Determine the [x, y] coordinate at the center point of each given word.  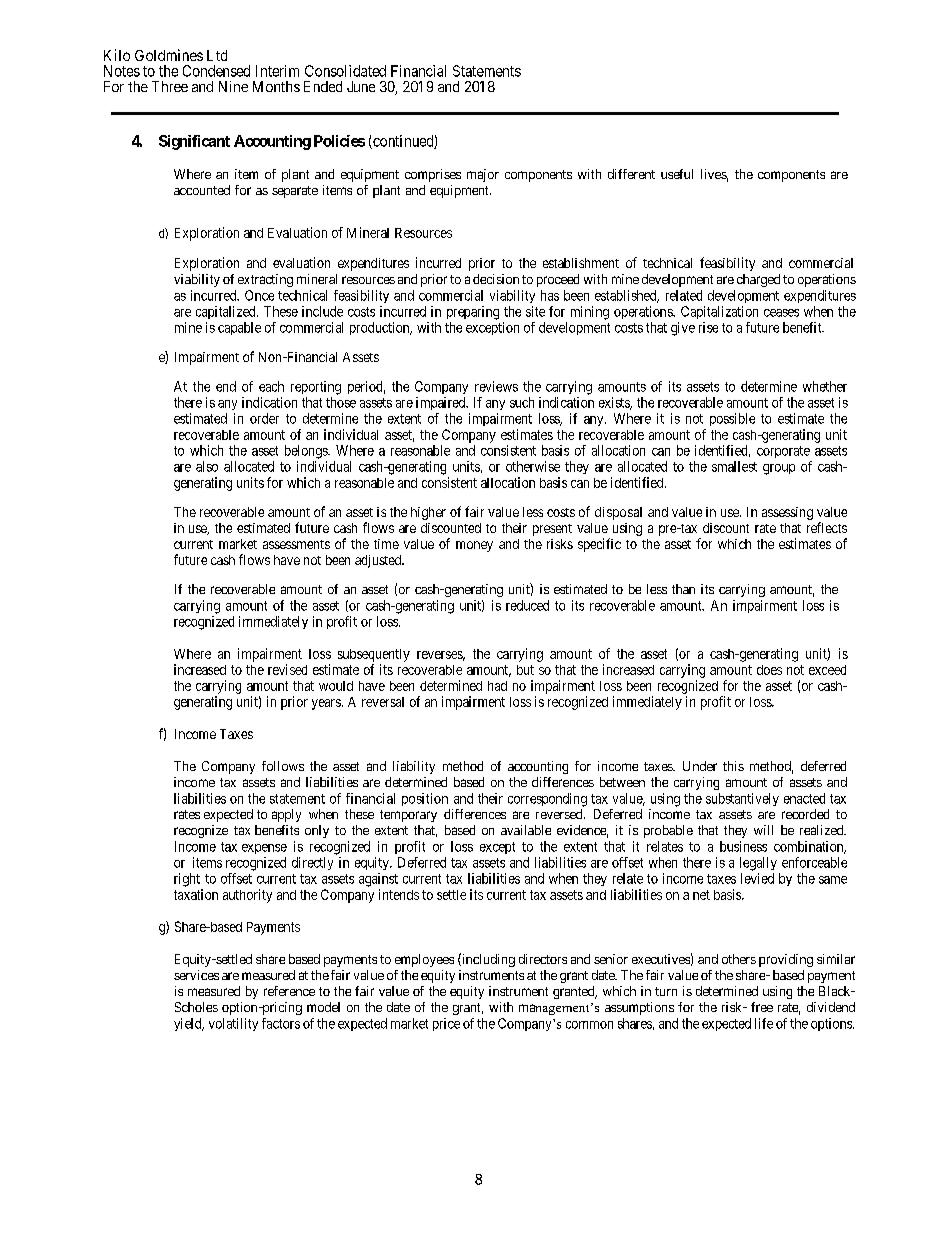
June [361, 86]
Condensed [216, 71]
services [196, 975]
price [446, 1024]
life [764, 1023]
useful [677, 174]
